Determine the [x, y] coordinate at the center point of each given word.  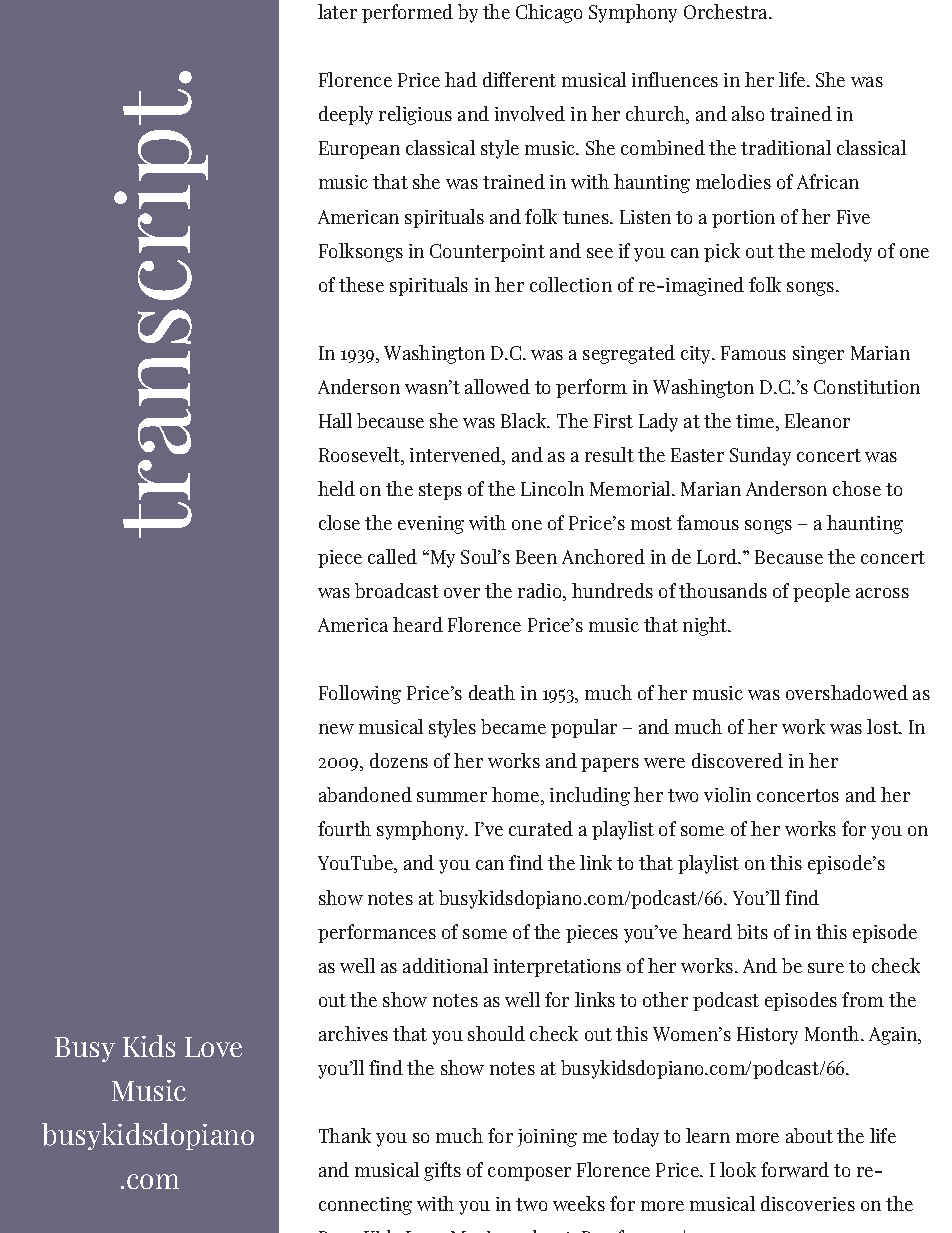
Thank [345, 1135]
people [821, 592]
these [361, 284]
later [337, 11]
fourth [344, 828]
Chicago [549, 13]
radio [541, 592]
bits [752, 931]
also [748, 113]
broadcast [397, 590]
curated [541, 828]
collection [571, 284]
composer [529, 1174]
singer [818, 355]
